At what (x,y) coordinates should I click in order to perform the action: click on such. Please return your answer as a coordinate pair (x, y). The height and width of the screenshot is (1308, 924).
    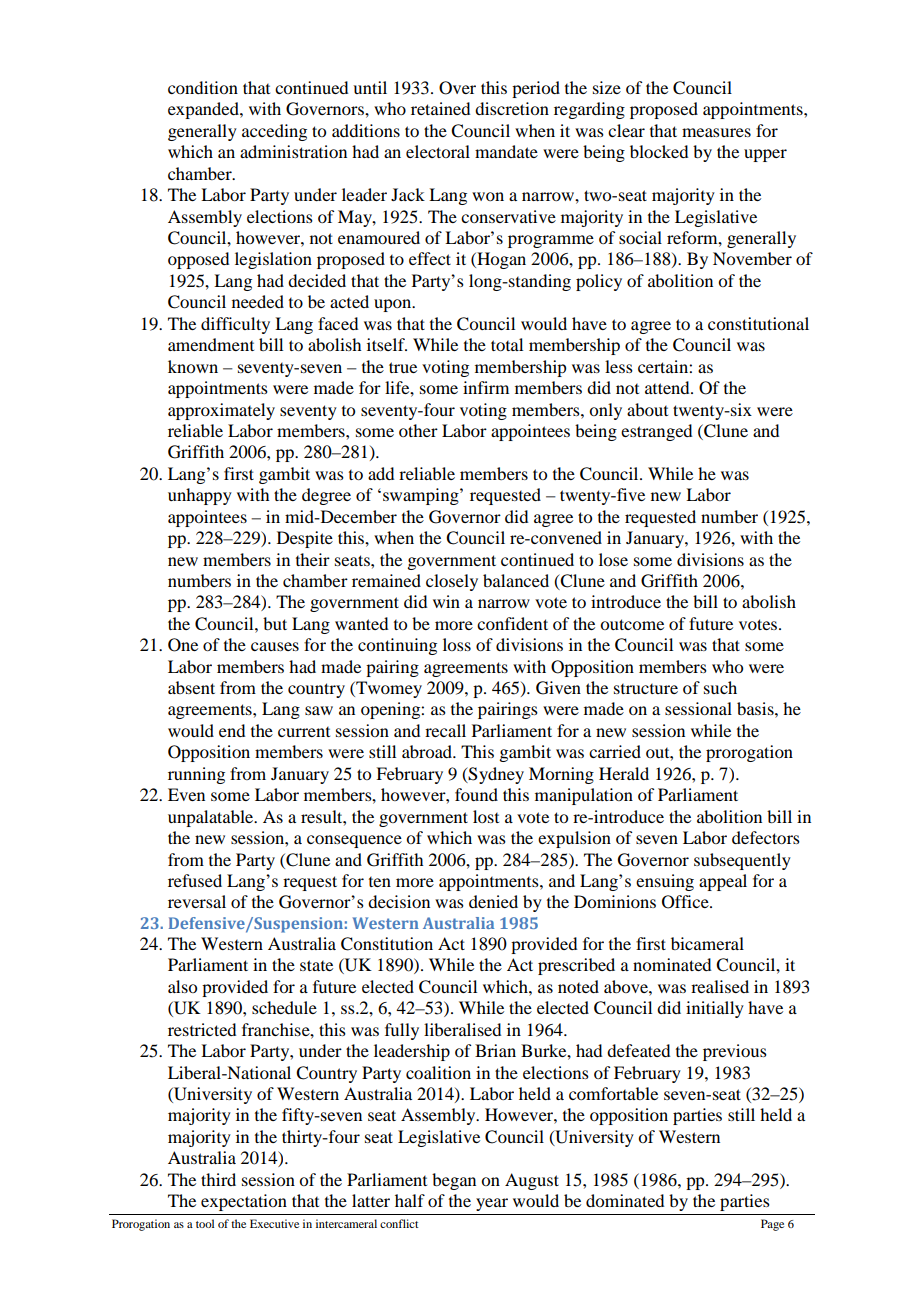
    Looking at the image, I should click on (720, 687).
